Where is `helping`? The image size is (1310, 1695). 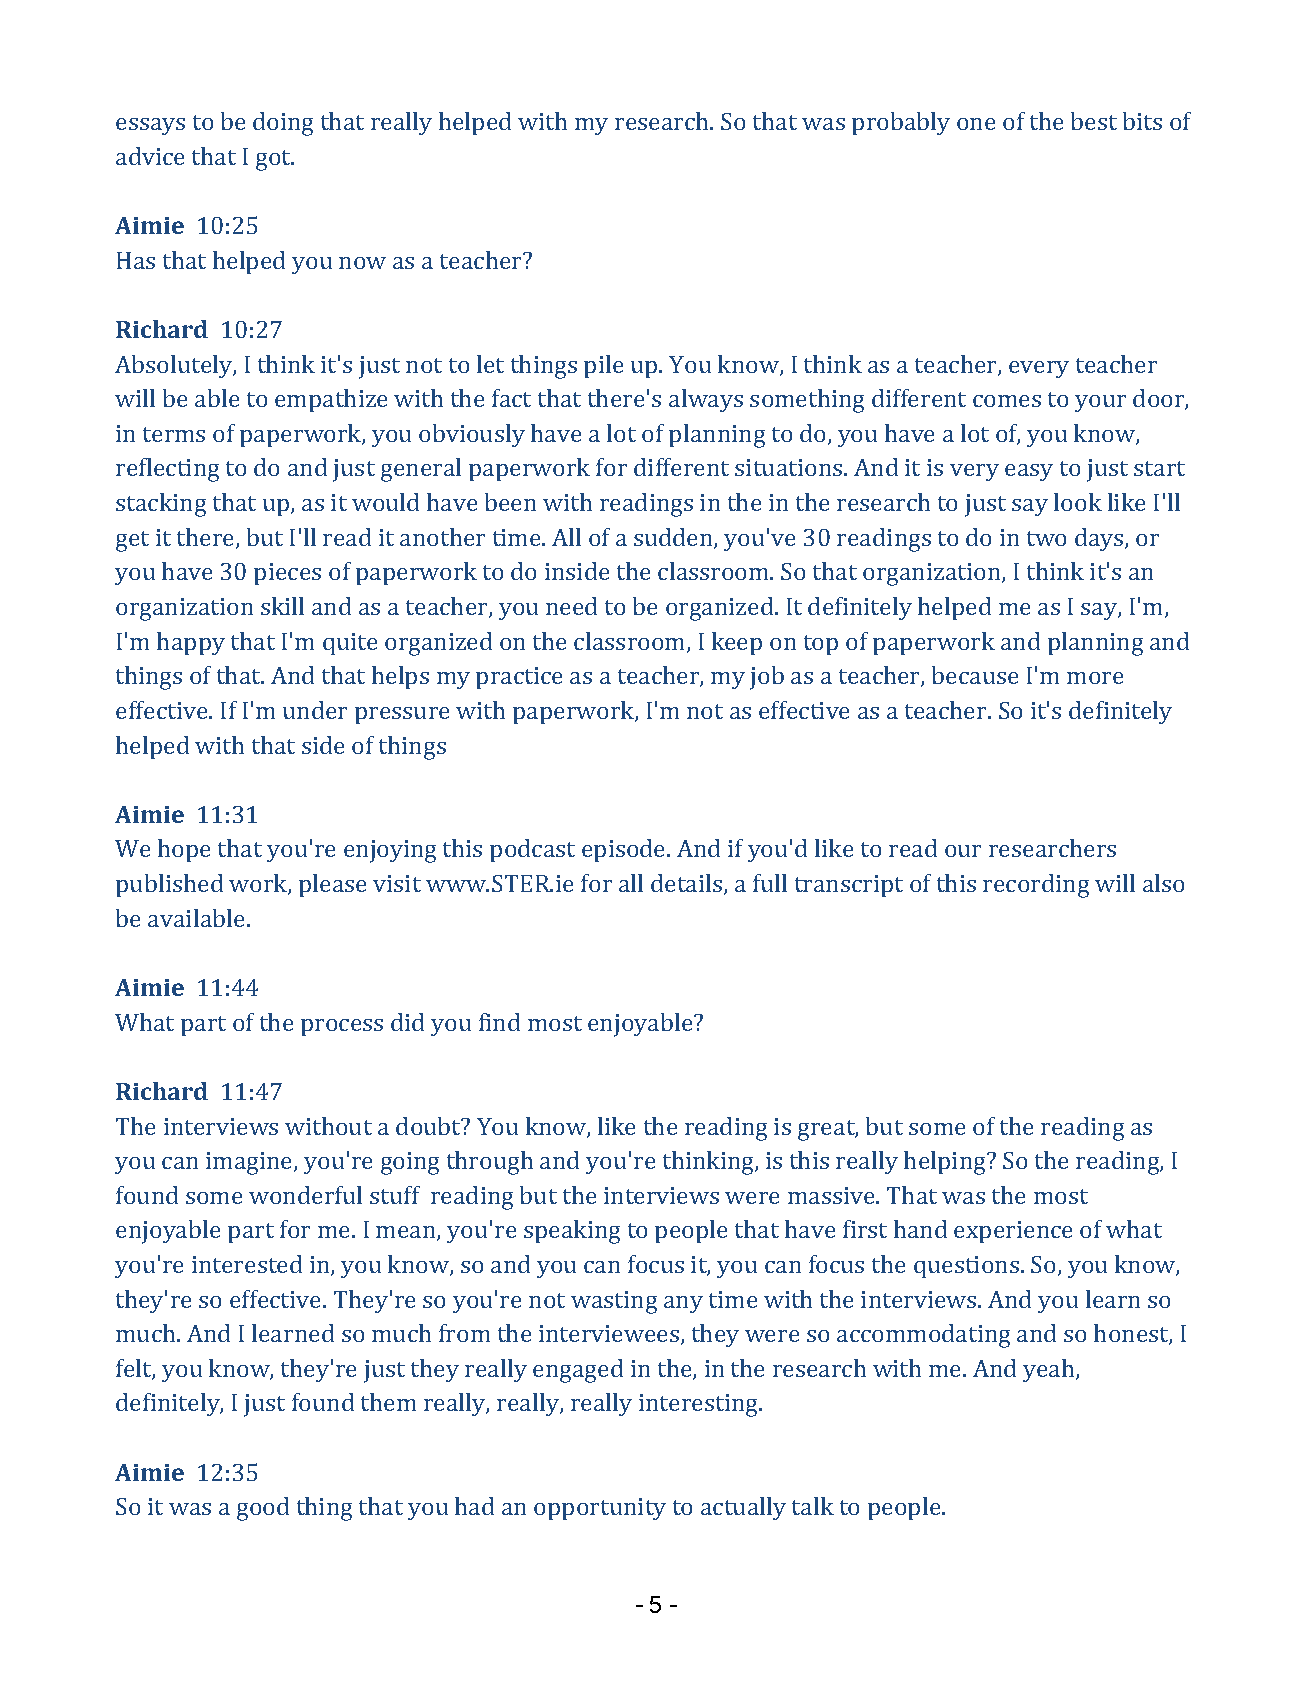 helping is located at coordinates (946, 1163).
